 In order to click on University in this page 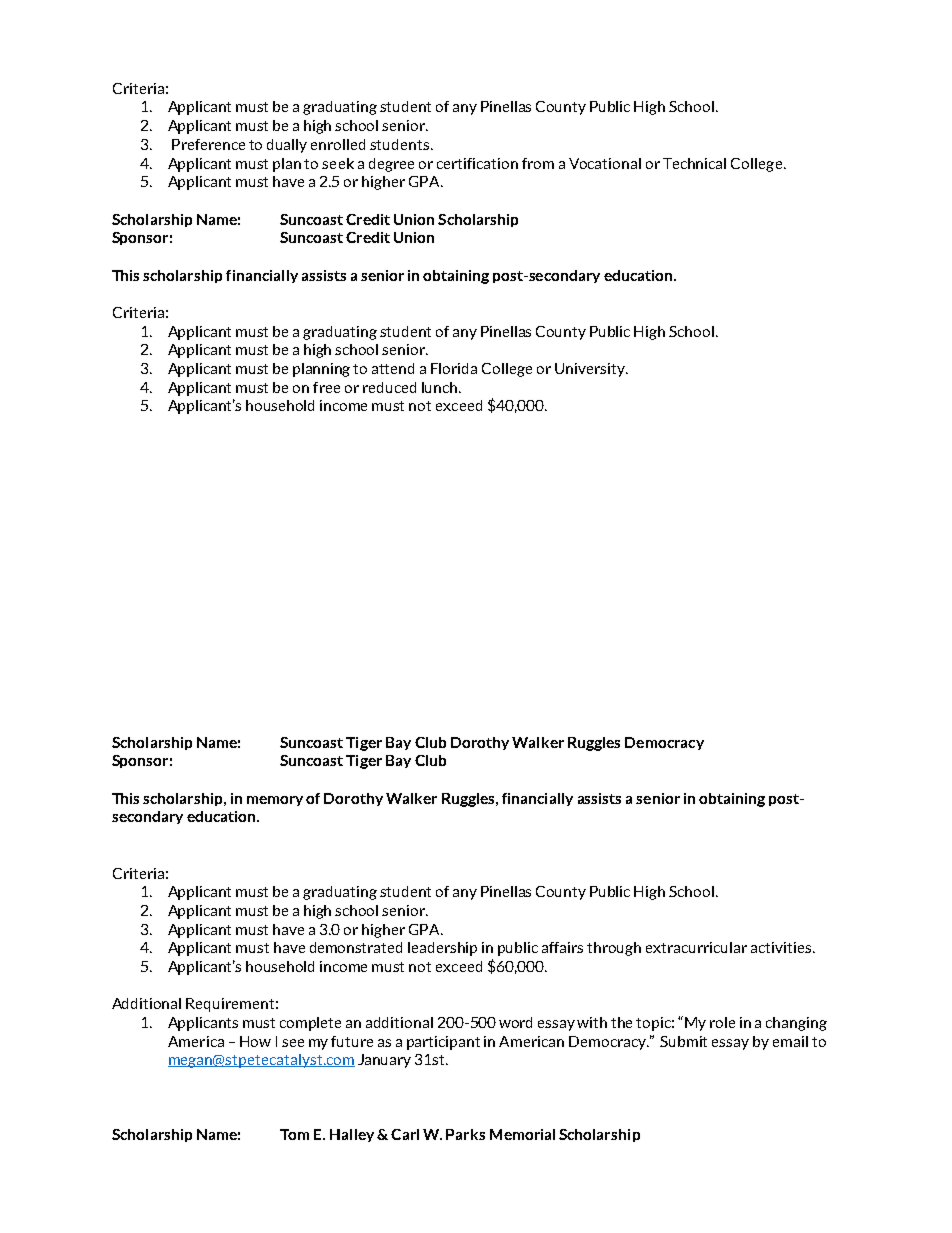, I will do `click(591, 370)`.
